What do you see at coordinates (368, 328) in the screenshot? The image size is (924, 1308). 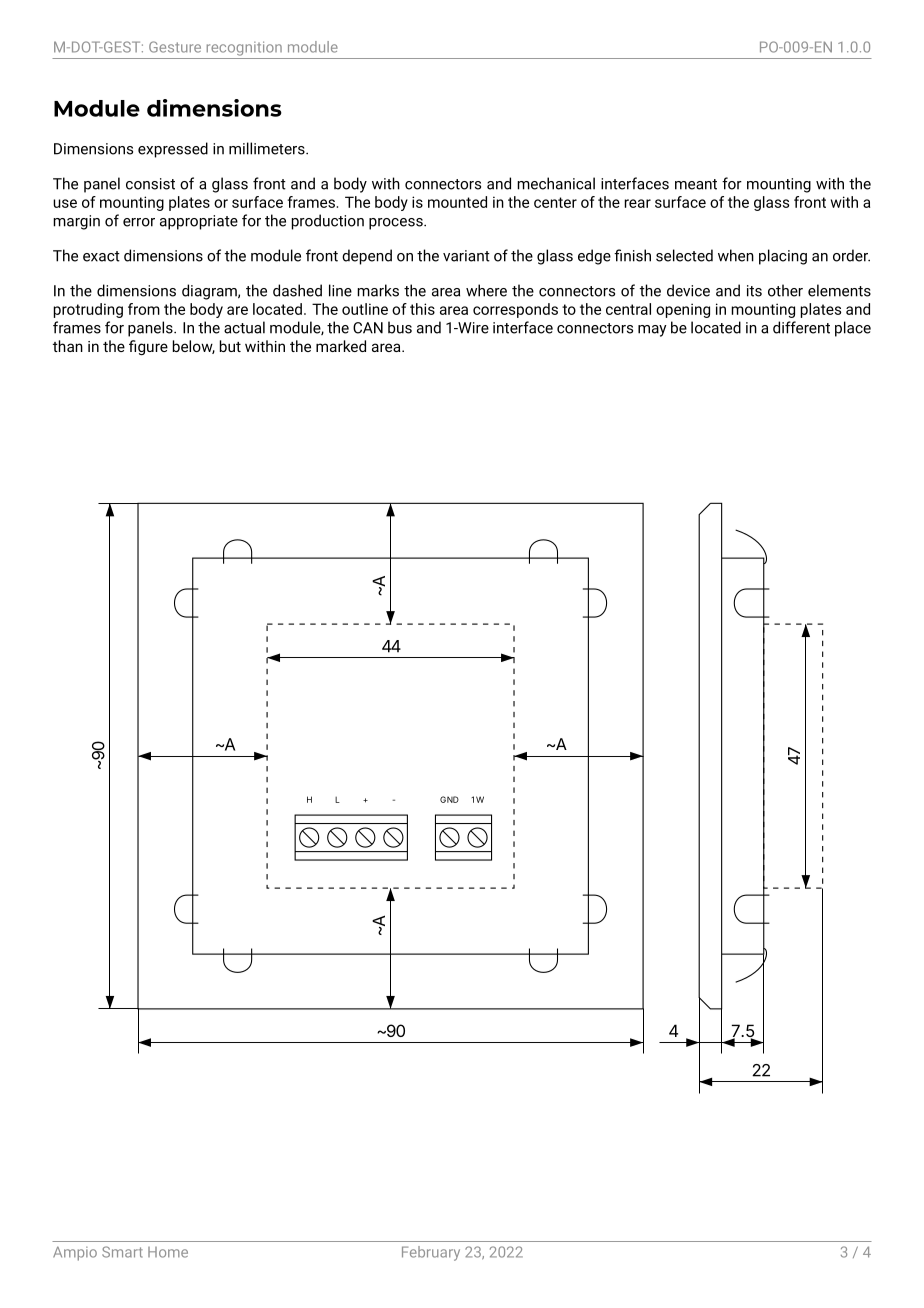 I see `CAN` at bounding box center [368, 328].
